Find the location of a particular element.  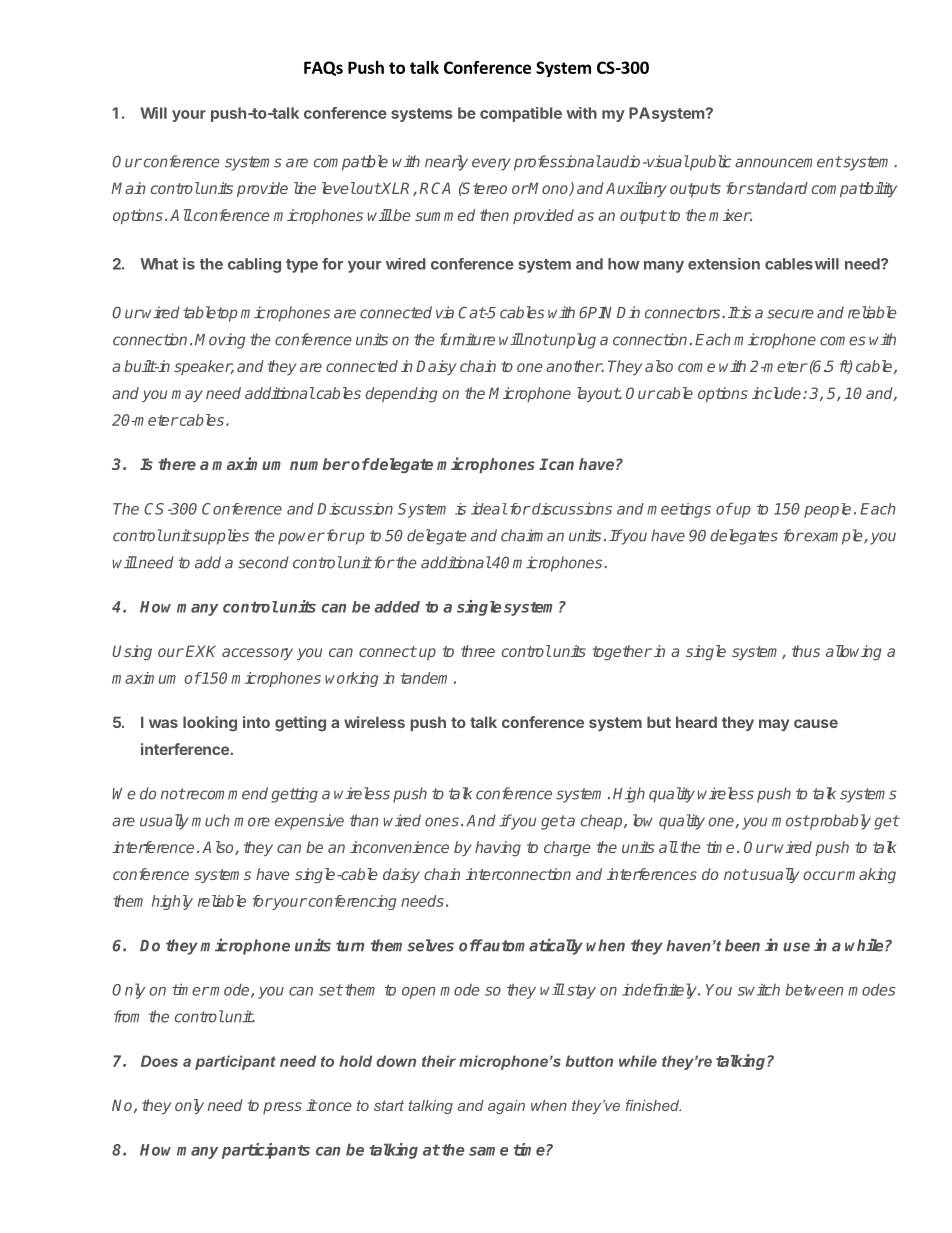

much is located at coordinates (211, 820).
